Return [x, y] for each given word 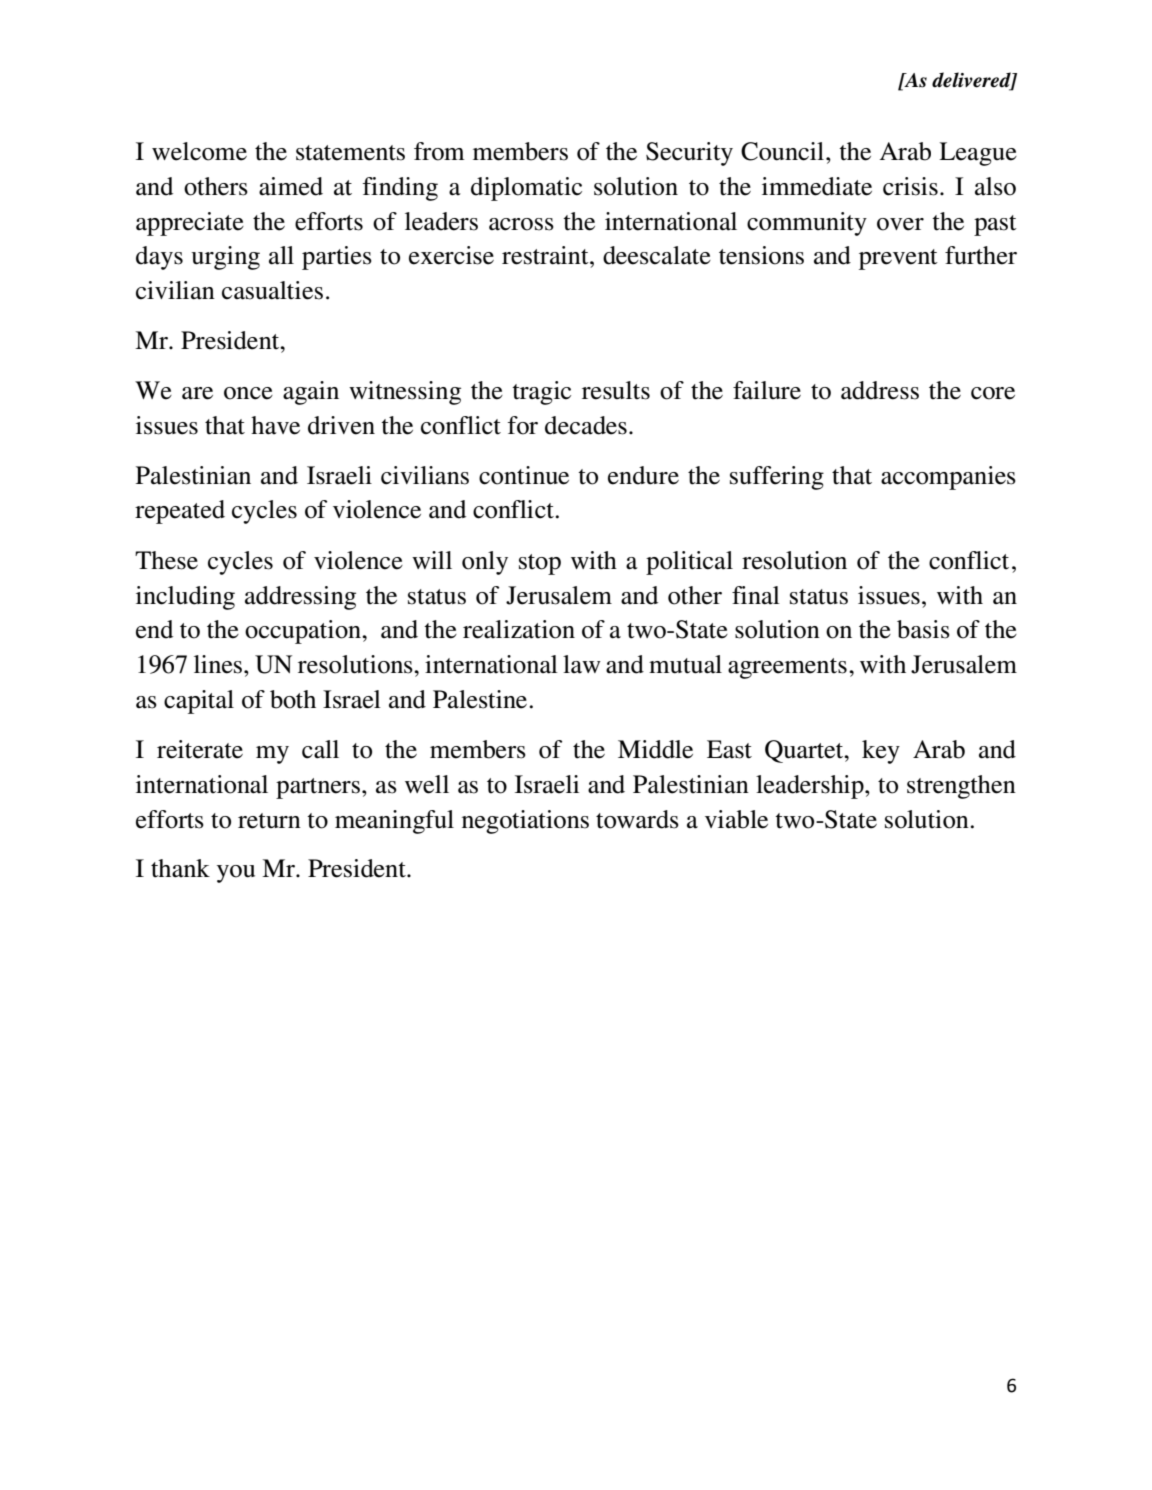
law [582, 664]
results [616, 390]
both [293, 699]
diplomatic [526, 189]
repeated [180, 512]
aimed [291, 186]
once [248, 393]
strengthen [961, 787]
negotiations [525, 822]
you [236, 874]
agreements [787, 668]
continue [524, 475]
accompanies [948, 478]
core [993, 393]
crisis [910, 186]
